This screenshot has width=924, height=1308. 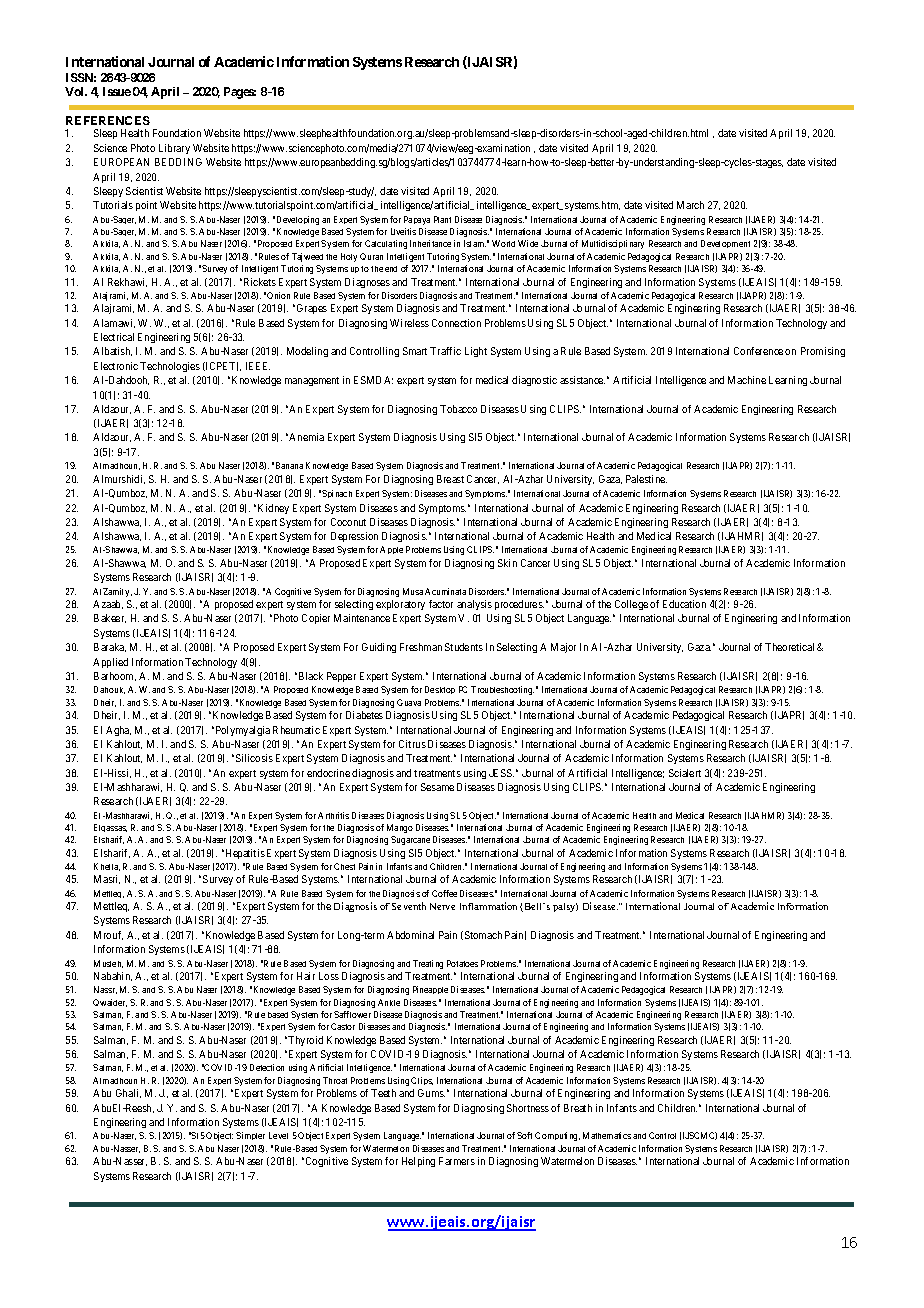 What do you see at coordinates (464, 647) in the screenshot?
I see `Students` at bounding box center [464, 647].
